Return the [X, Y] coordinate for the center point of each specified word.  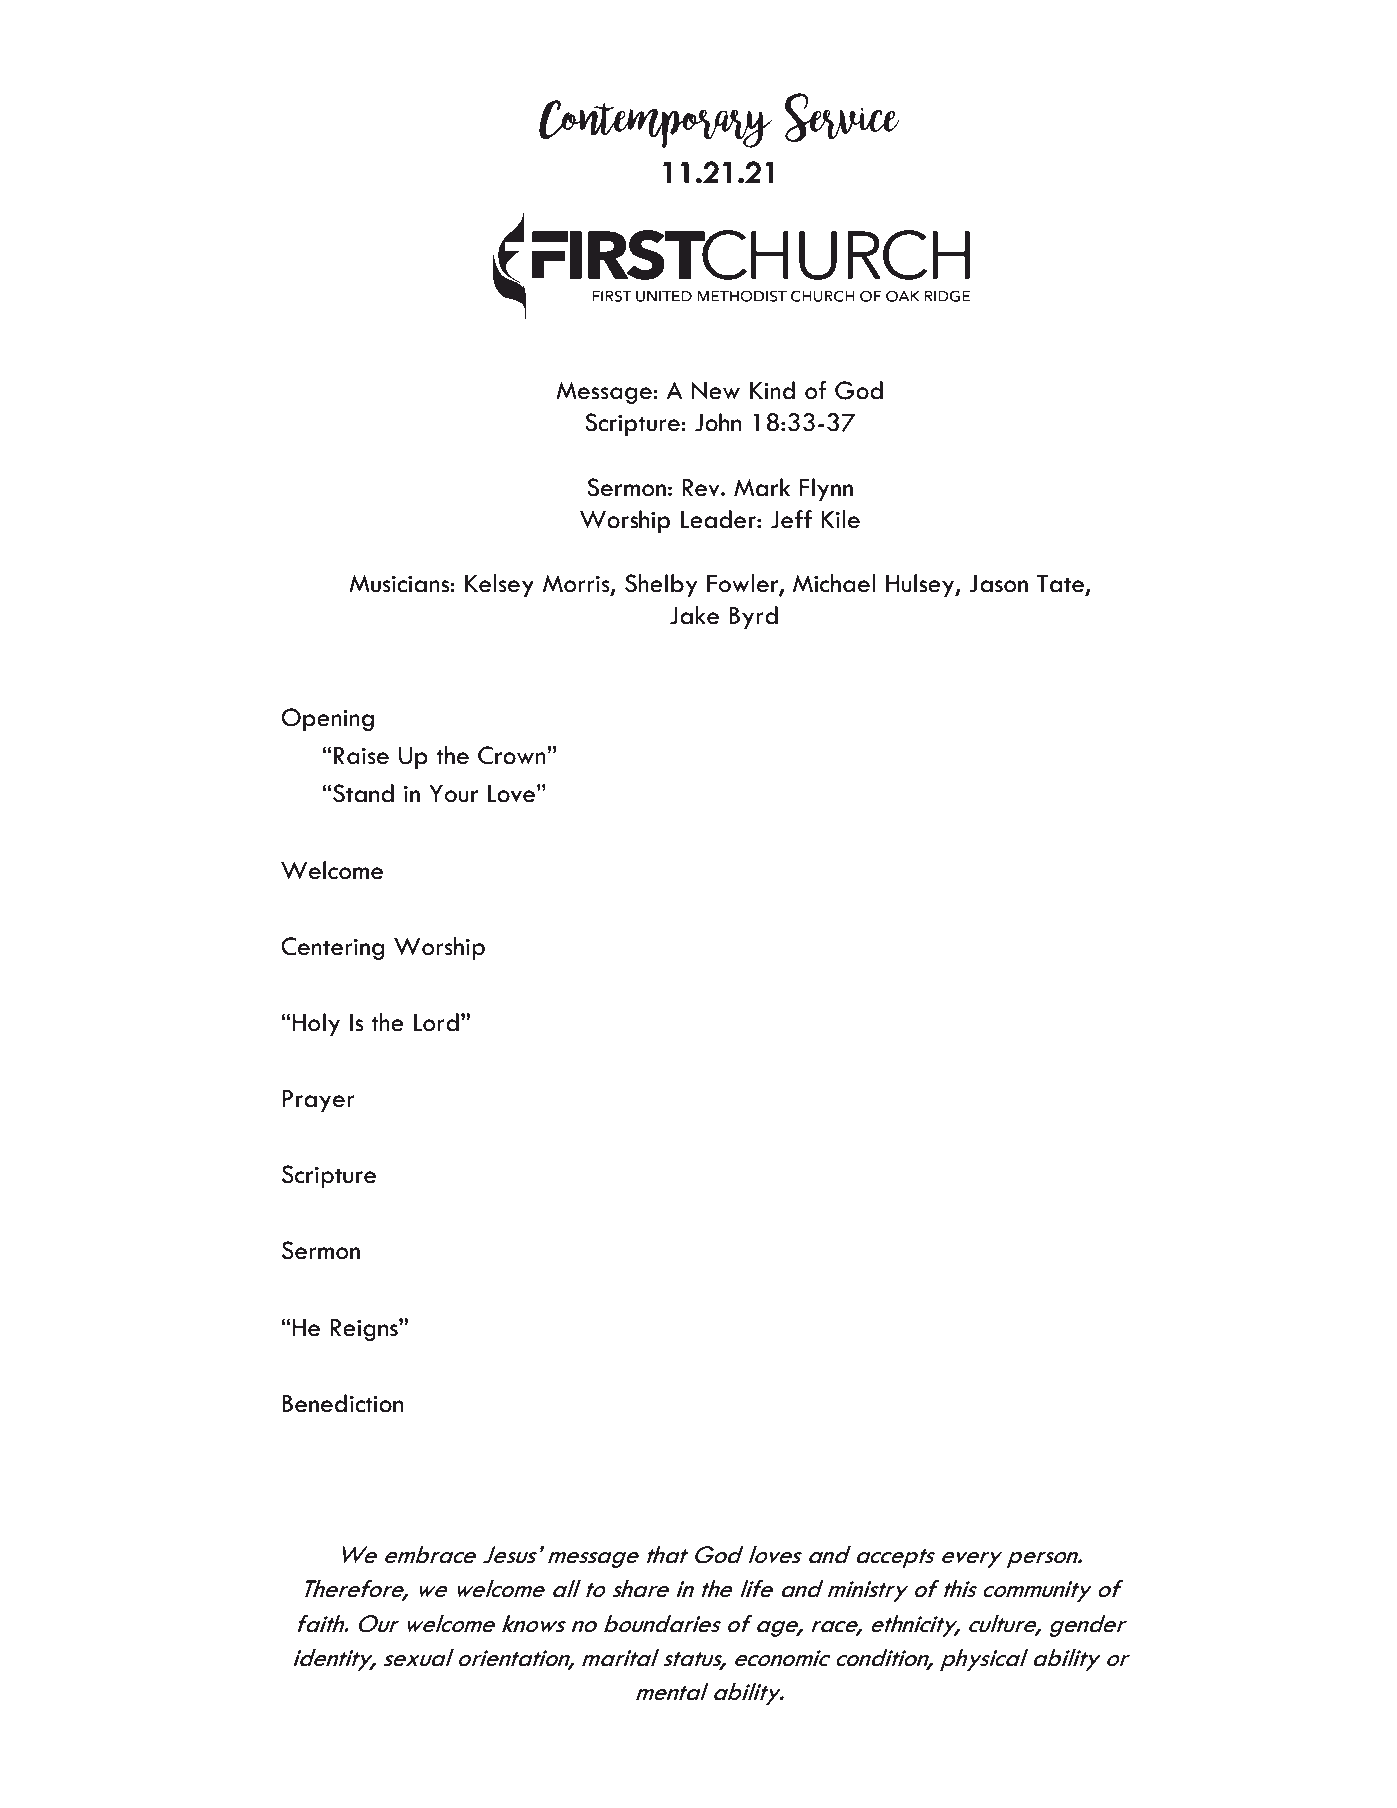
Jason [998, 584]
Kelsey [499, 585]
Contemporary [656, 124]
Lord [436, 1022]
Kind [772, 390]
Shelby [661, 585]
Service [842, 118]
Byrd [753, 617]
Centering [332, 948]
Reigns [365, 1329]
